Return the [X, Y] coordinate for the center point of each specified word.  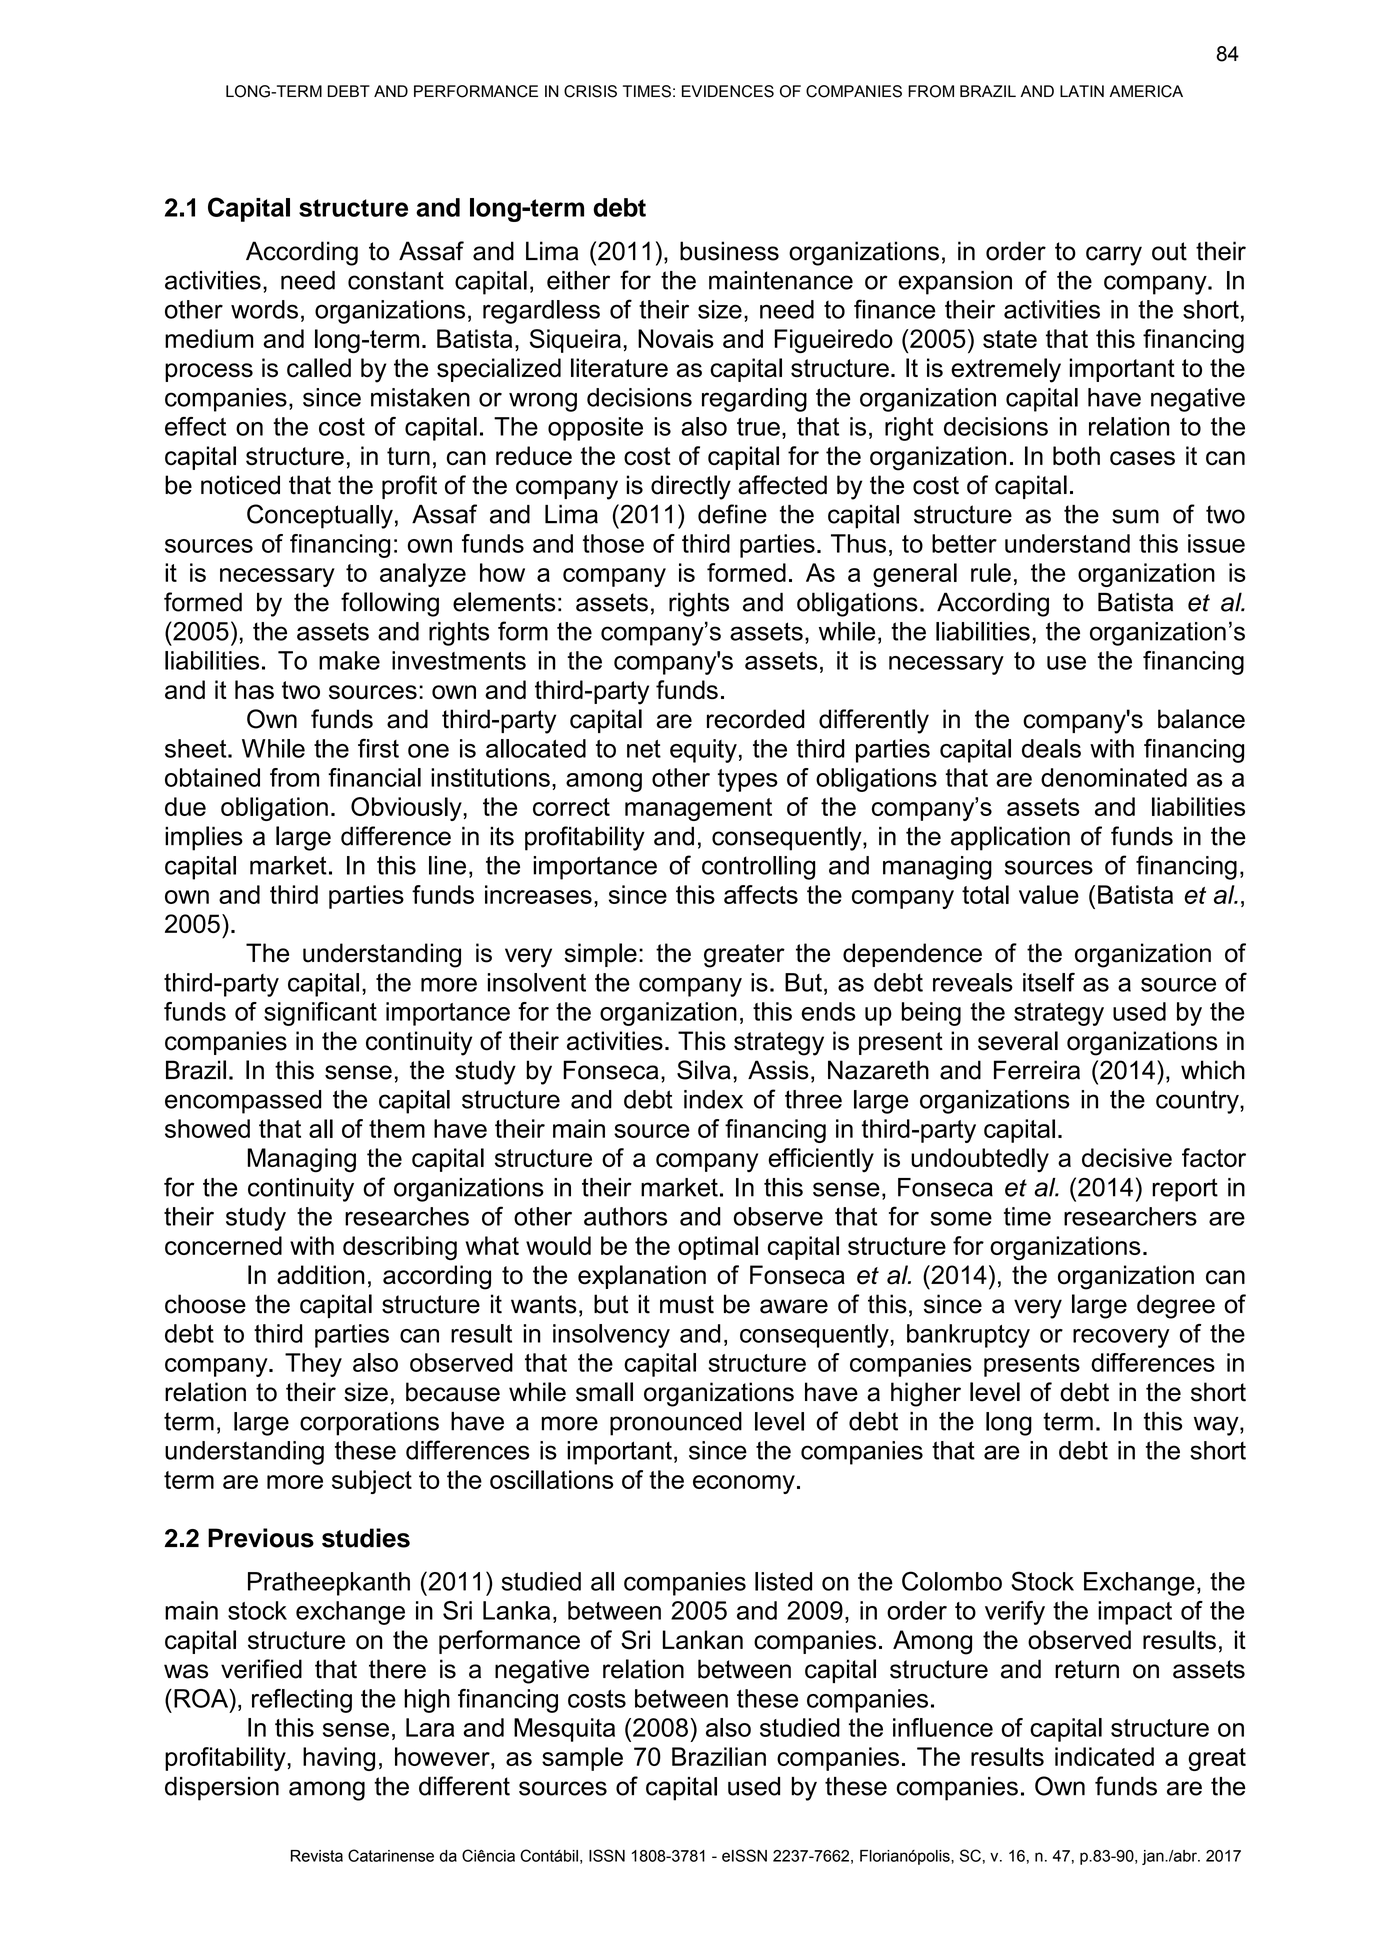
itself [1049, 982]
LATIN [1082, 91]
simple [600, 955]
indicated [1104, 1756]
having [339, 1759]
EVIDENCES [728, 91]
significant [320, 1014]
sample [582, 1759]
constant [396, 280]
